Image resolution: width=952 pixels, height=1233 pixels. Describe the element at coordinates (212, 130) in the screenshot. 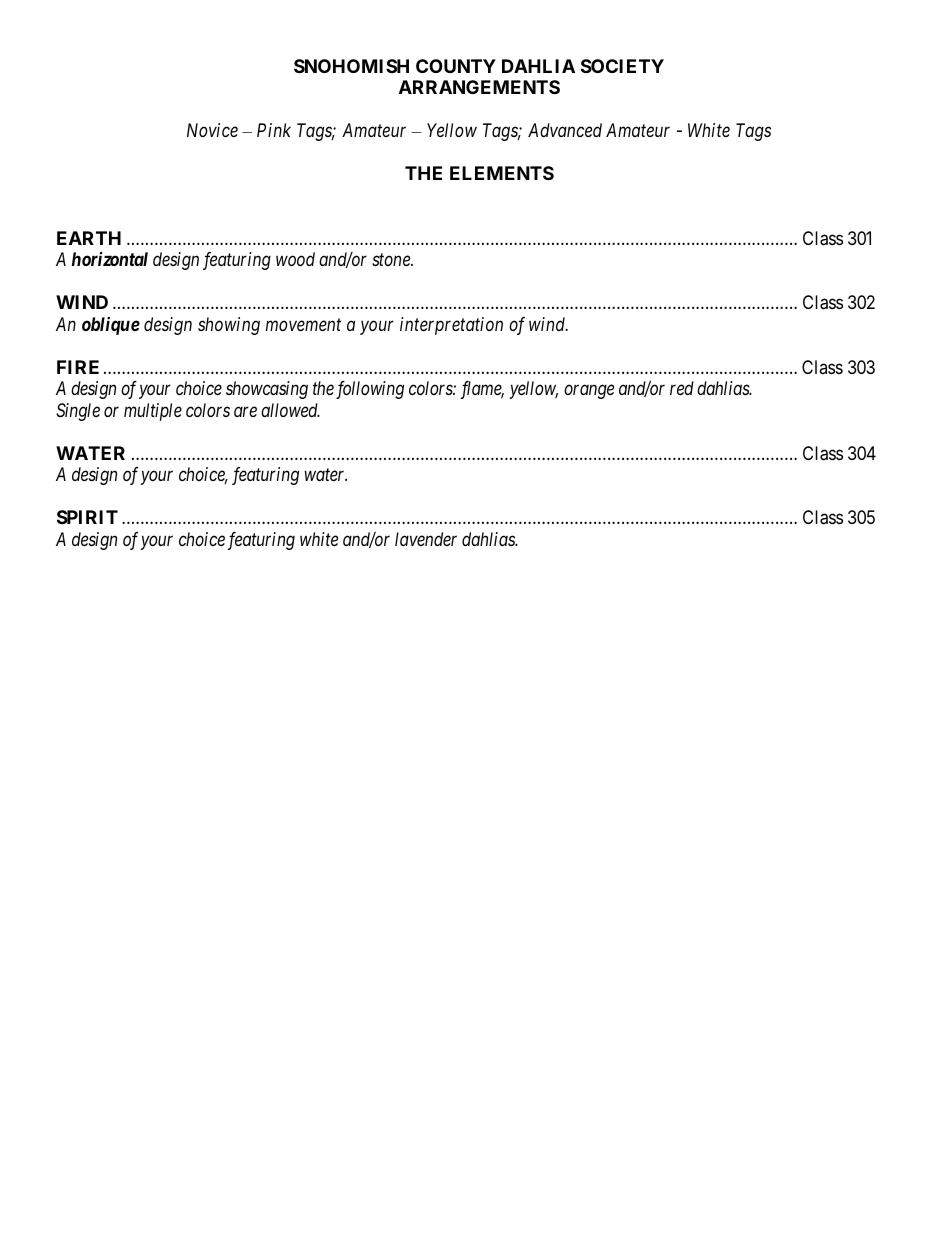

I see `Novice` at that location.
